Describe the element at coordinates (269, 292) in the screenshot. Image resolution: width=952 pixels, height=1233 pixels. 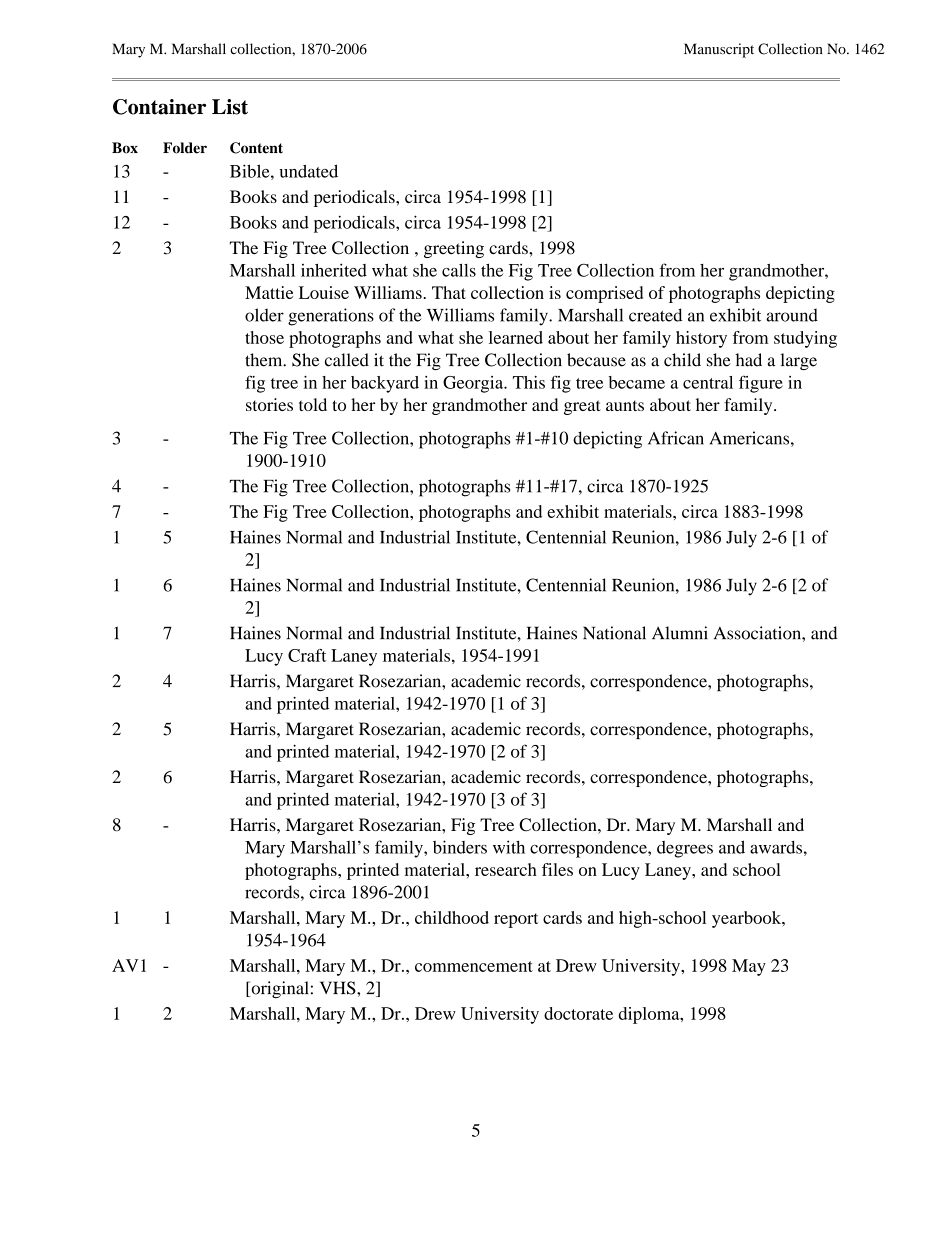
I see `Mattie` at that location.
